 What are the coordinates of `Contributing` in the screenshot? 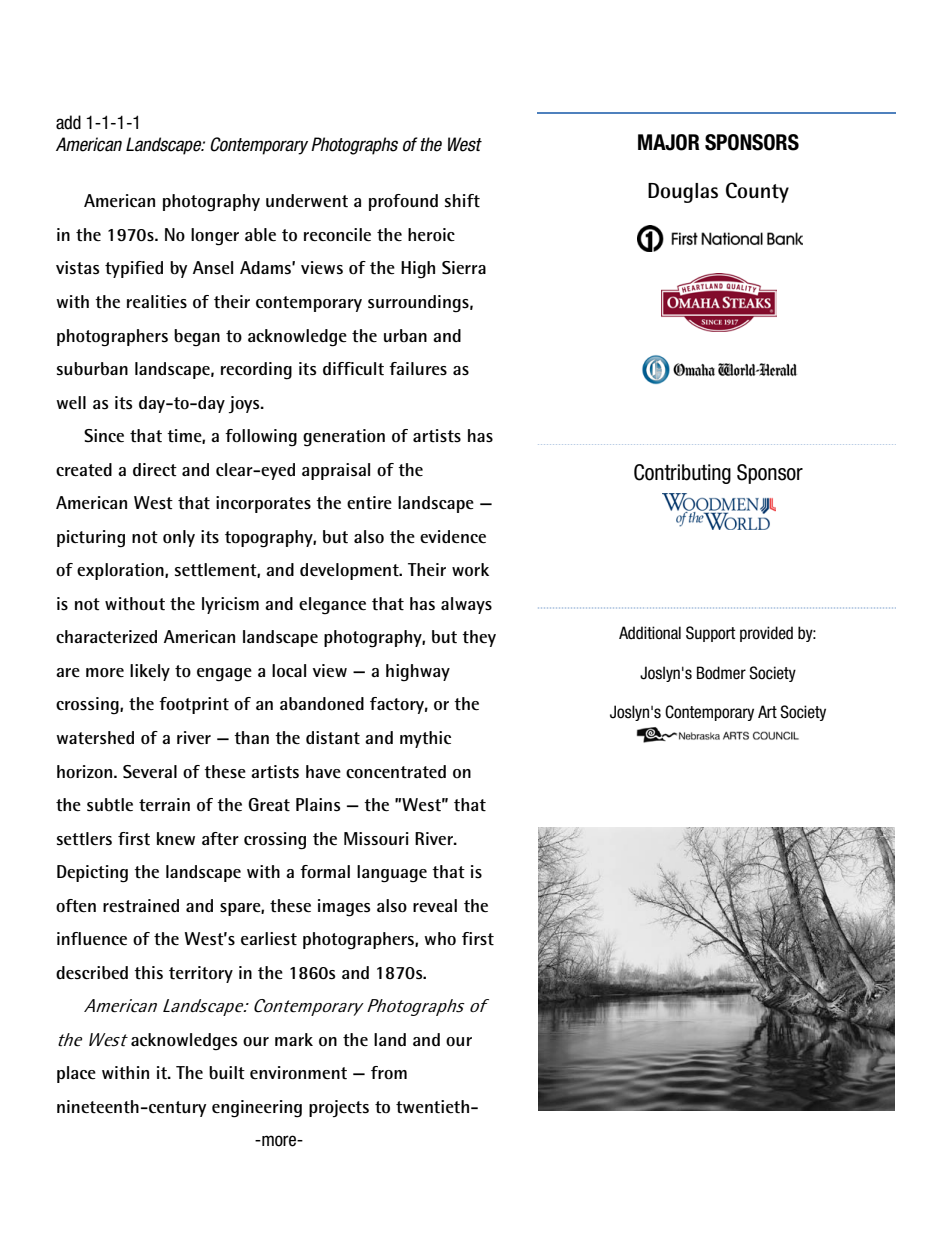 It's located at (682, 474).
